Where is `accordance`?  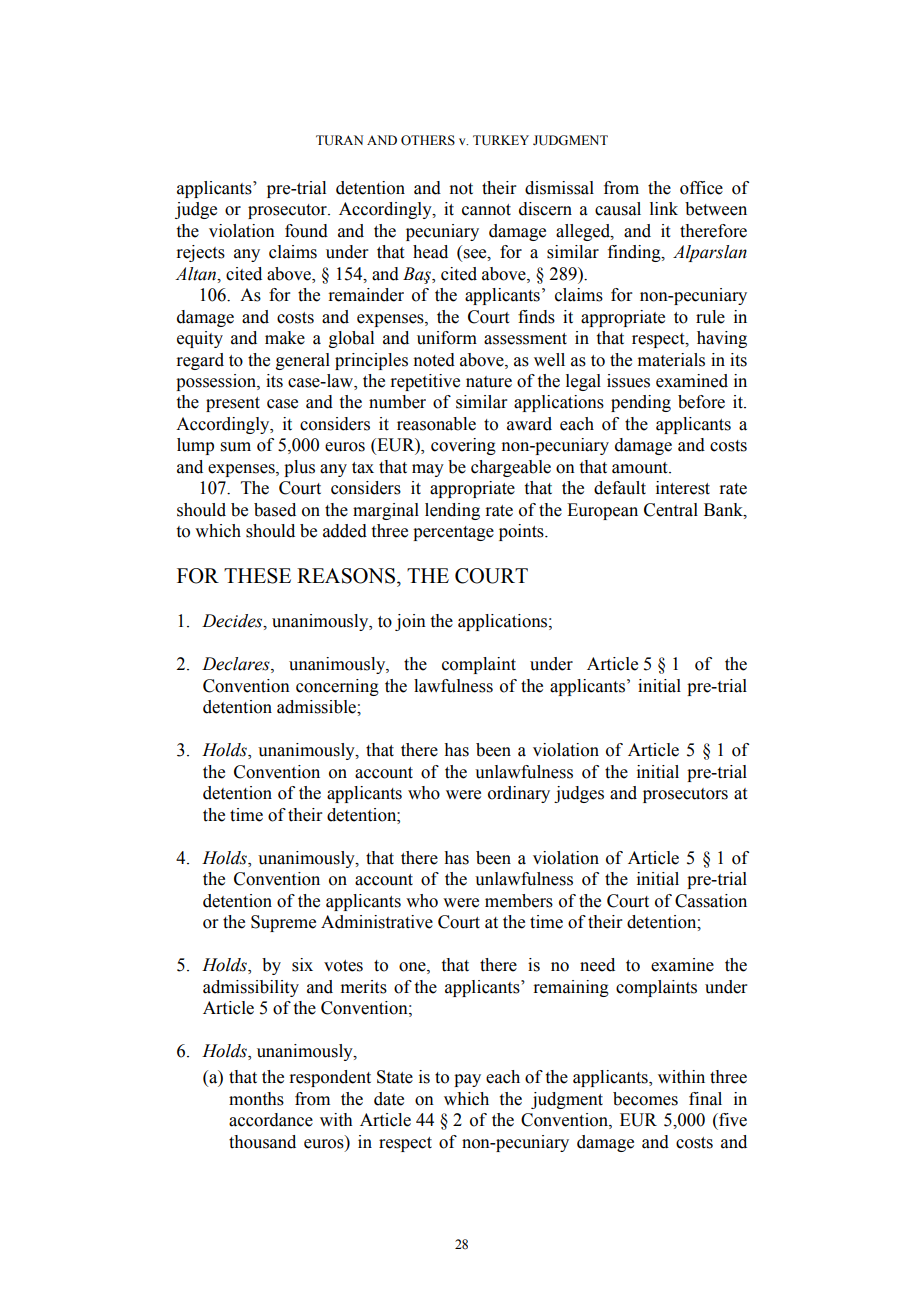 accordance is located at coordinates (271, 1120).
